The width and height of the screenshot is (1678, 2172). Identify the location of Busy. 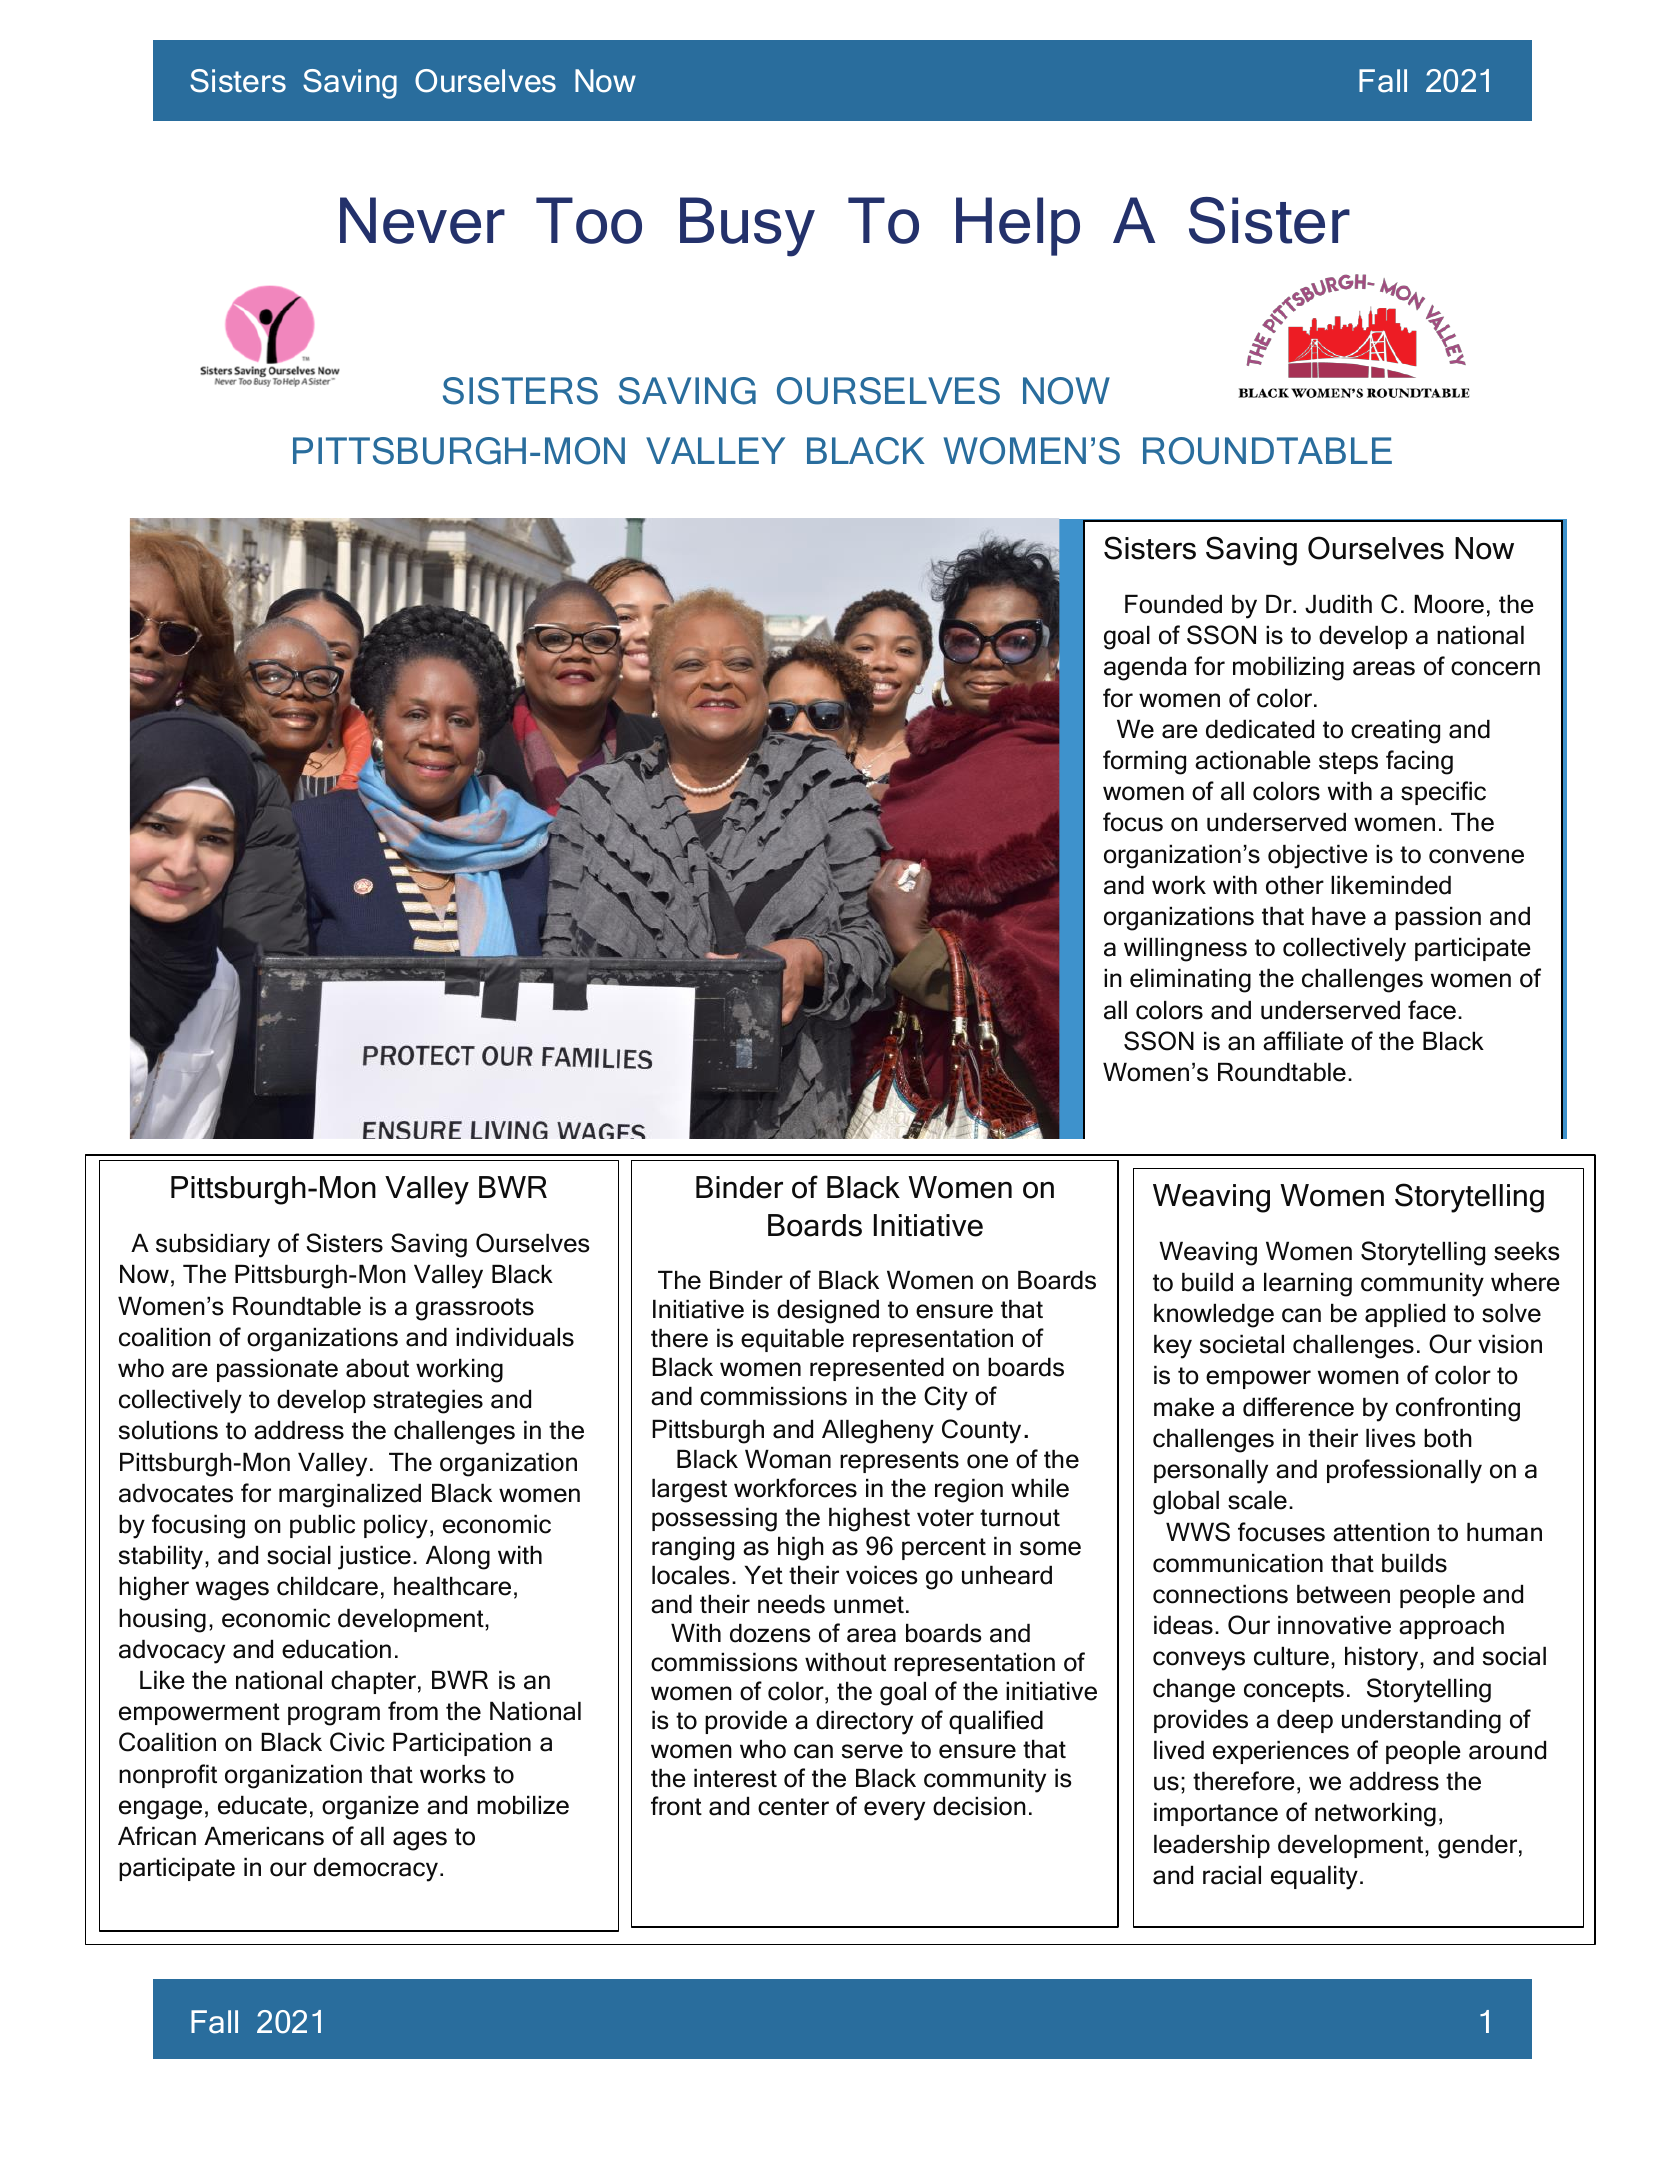
(747, 227).
